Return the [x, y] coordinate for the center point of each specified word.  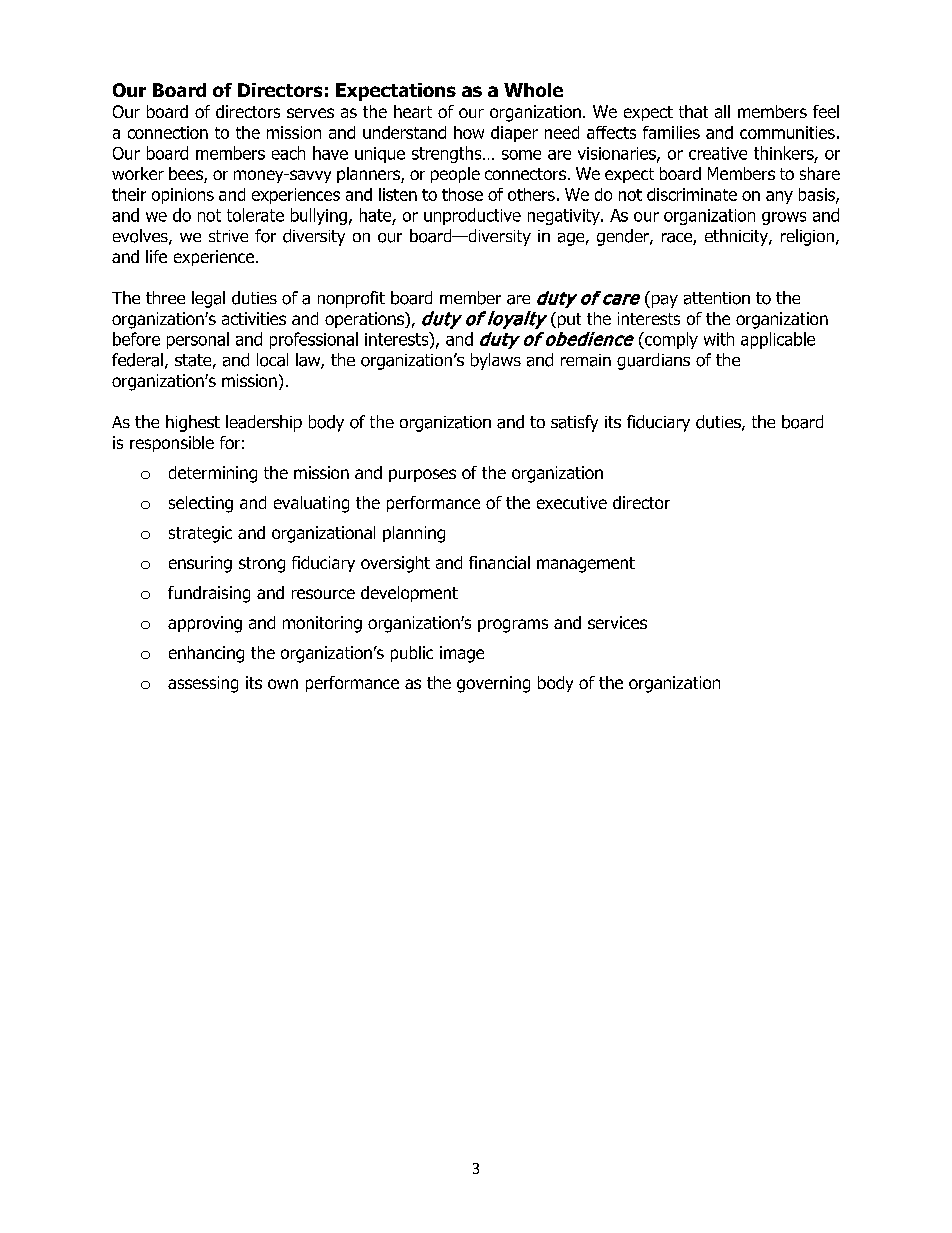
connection [168, 132]
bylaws [496, 361]
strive [228, 236]
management [586, 565]
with [719, 339]
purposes [422, 475]
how [469, 132]
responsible [172, 444]
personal [198, 340]
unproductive [472, 216]
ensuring [200, 564]
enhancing [206, 654]
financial [499, 562]
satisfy [574, 423]
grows [784, 218]
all [722, 111]
